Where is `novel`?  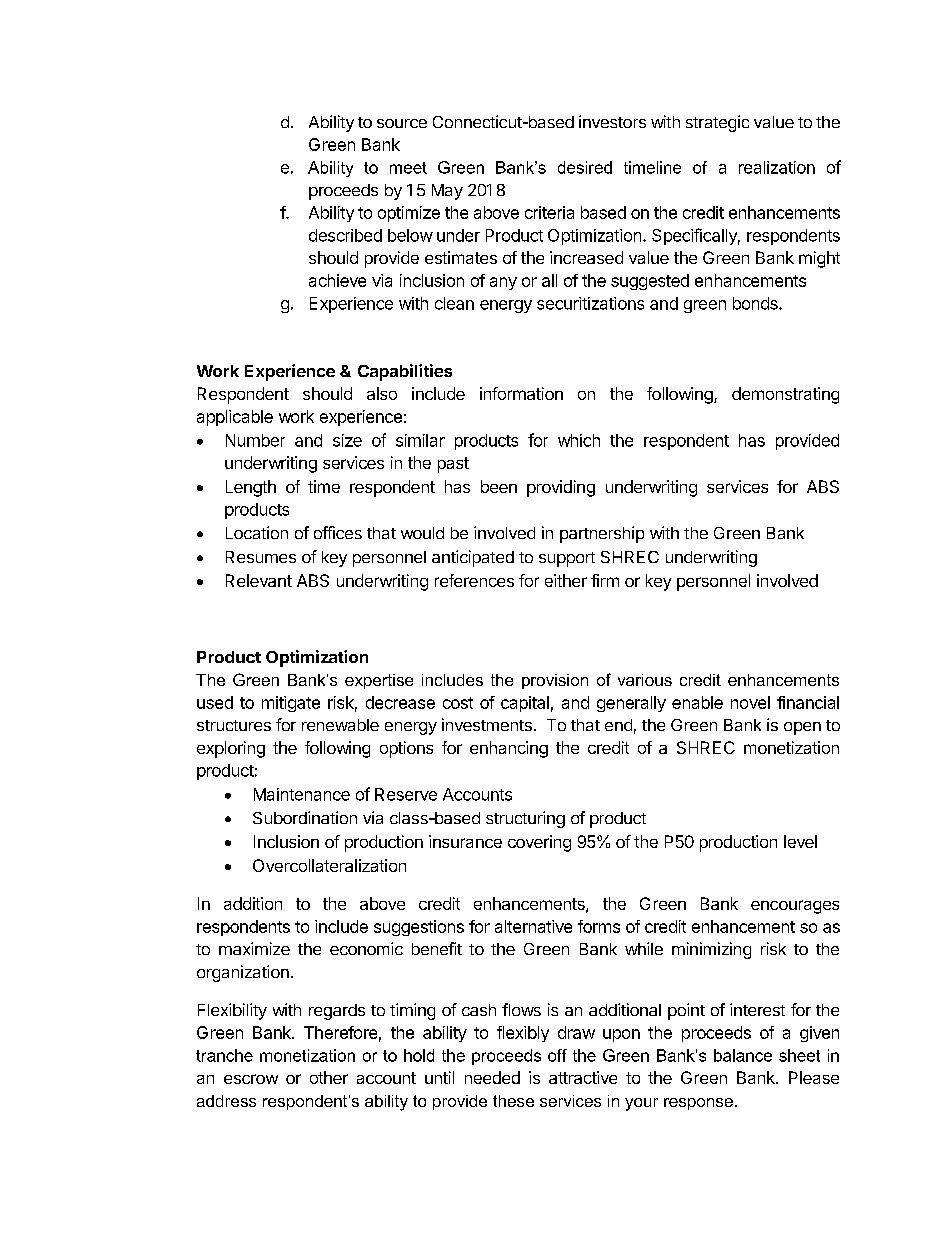
novel is located at coordinates (750, 702).
